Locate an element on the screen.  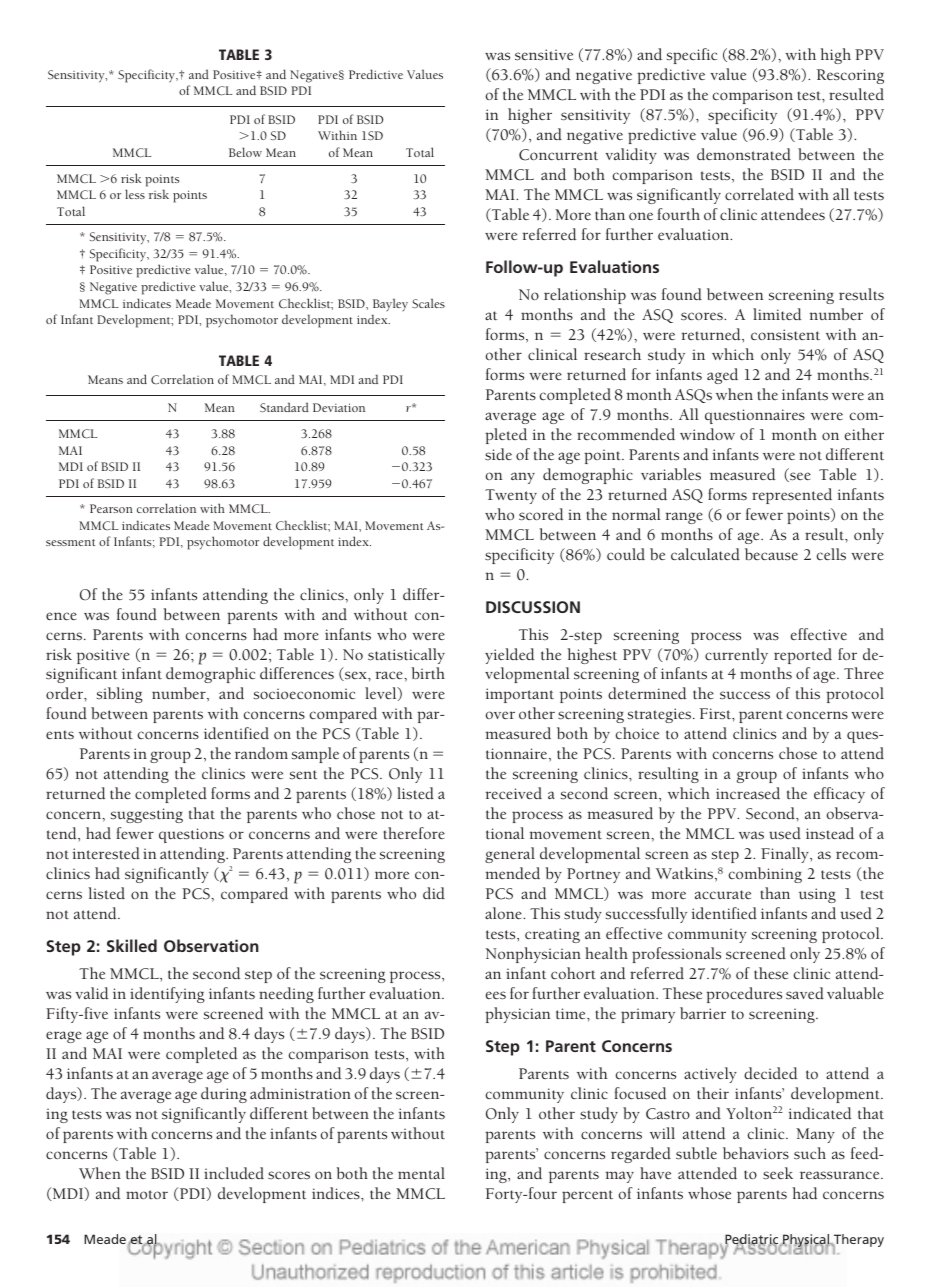
sensitive is located at coordinates (544, 55).
